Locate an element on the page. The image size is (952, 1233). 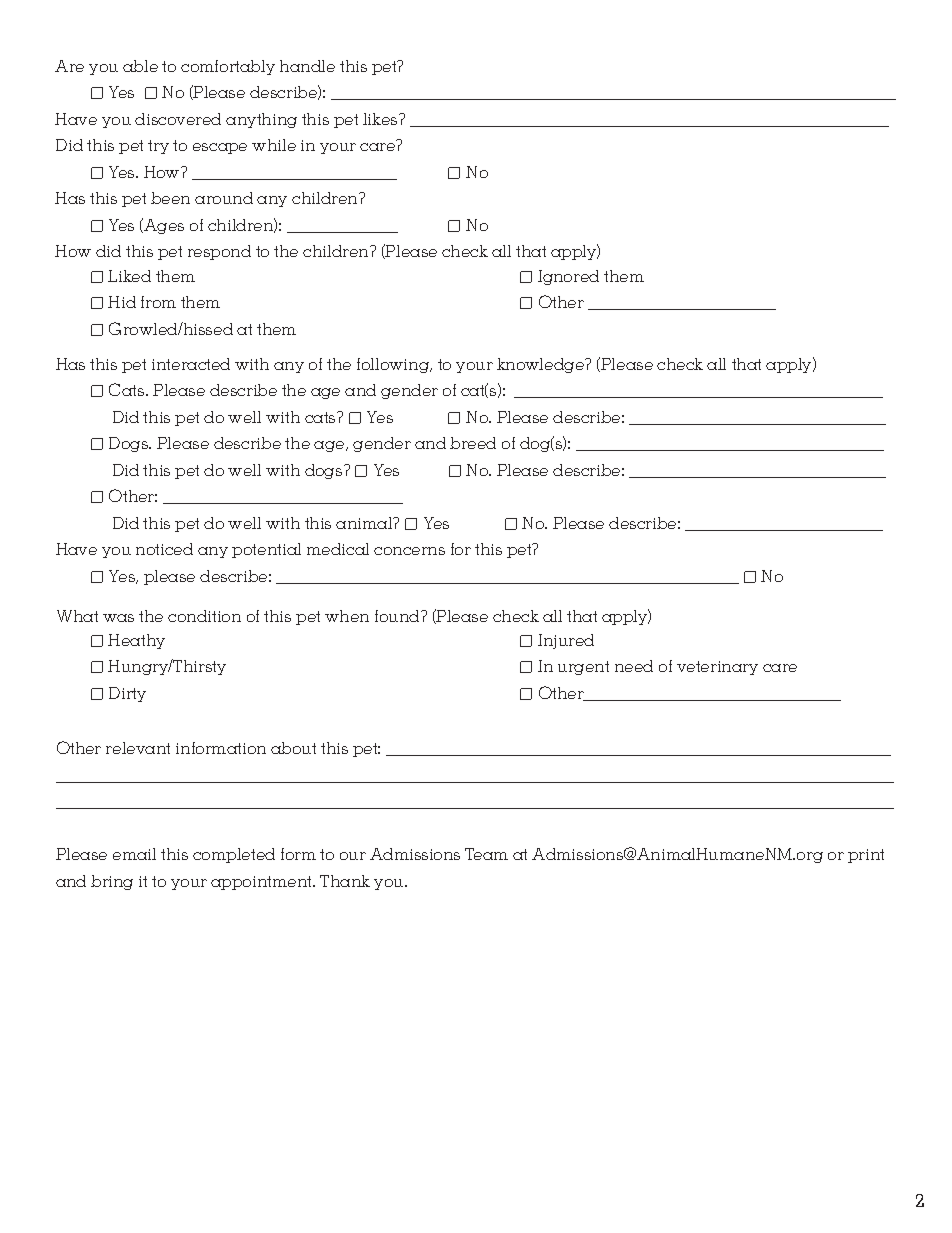
veterinary is located at coordinates (717, 668).
